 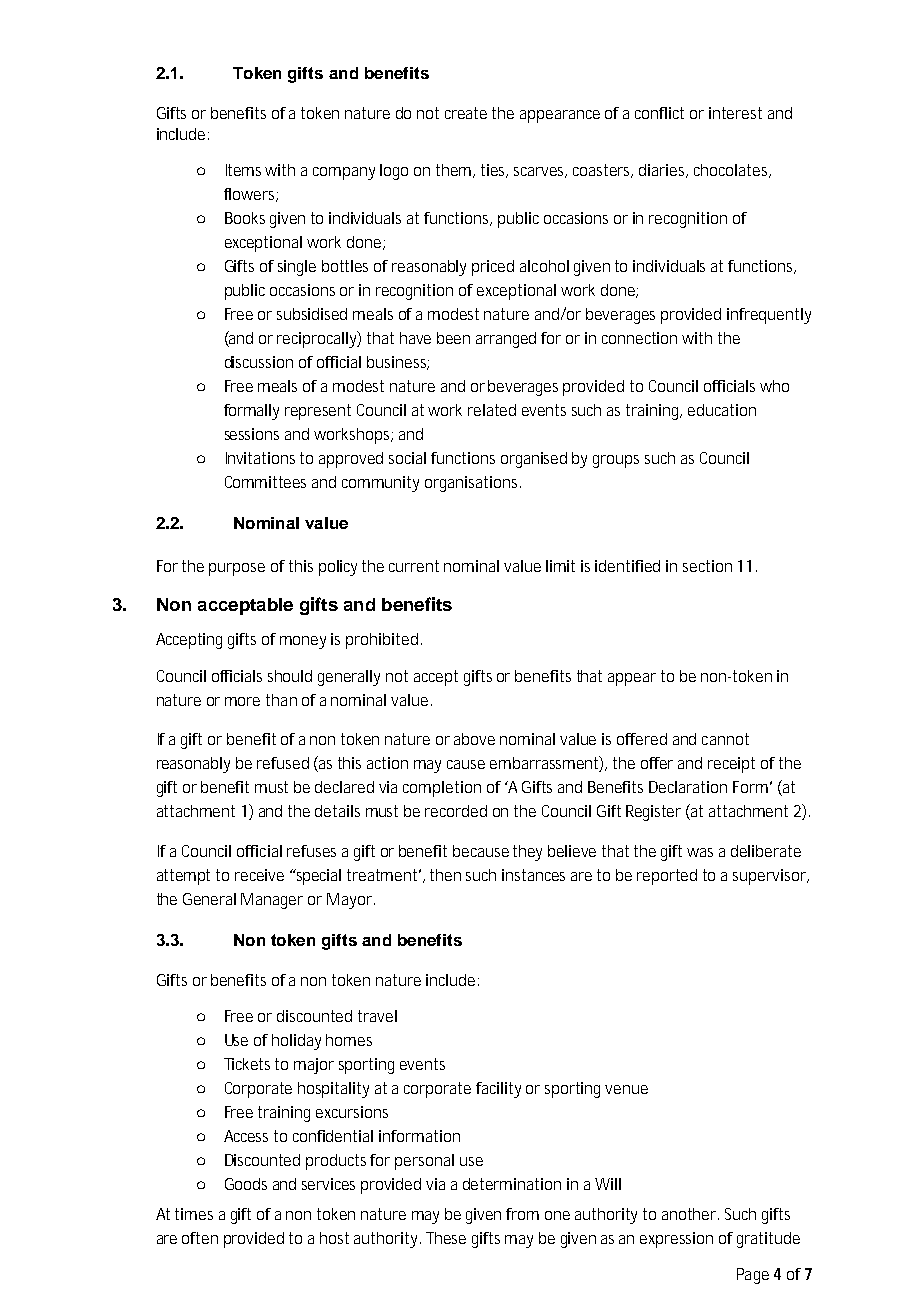 I want to click on ties, so click(x=494, y=171).
